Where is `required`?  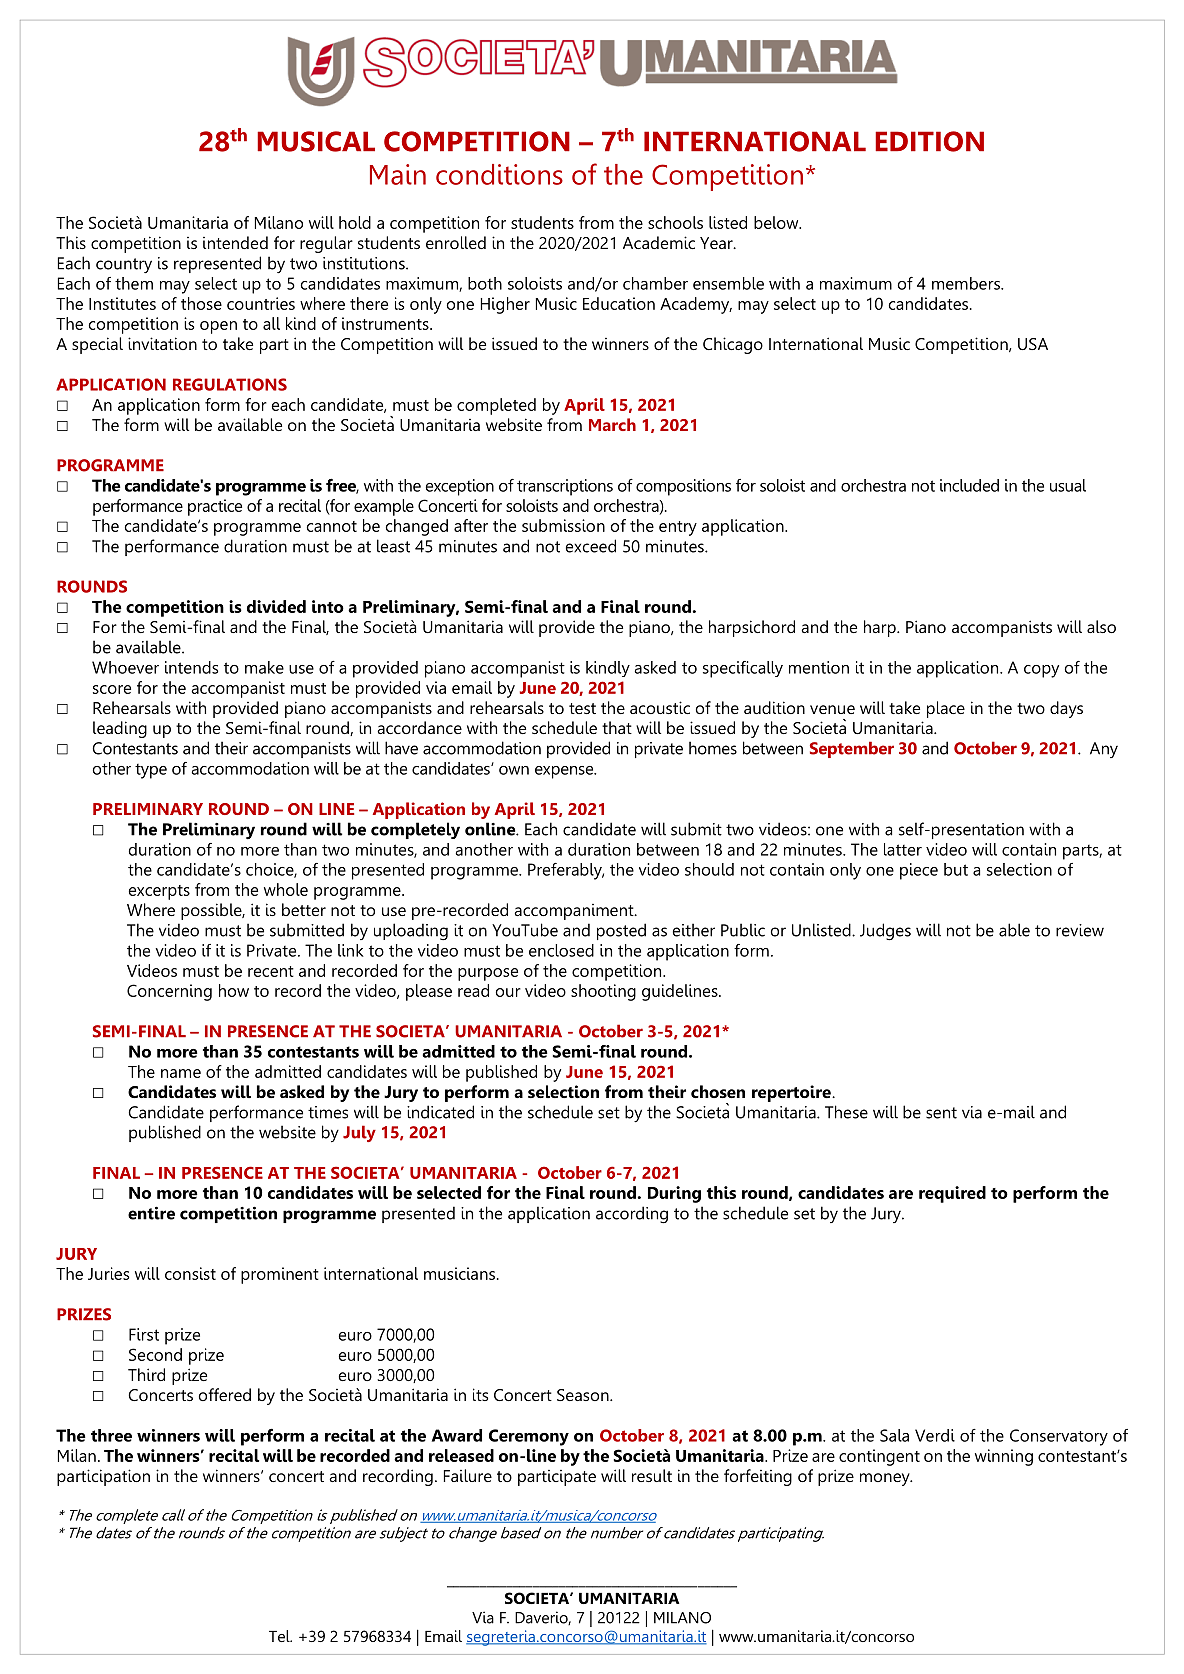
required is located at coordinates (952, 1194).
